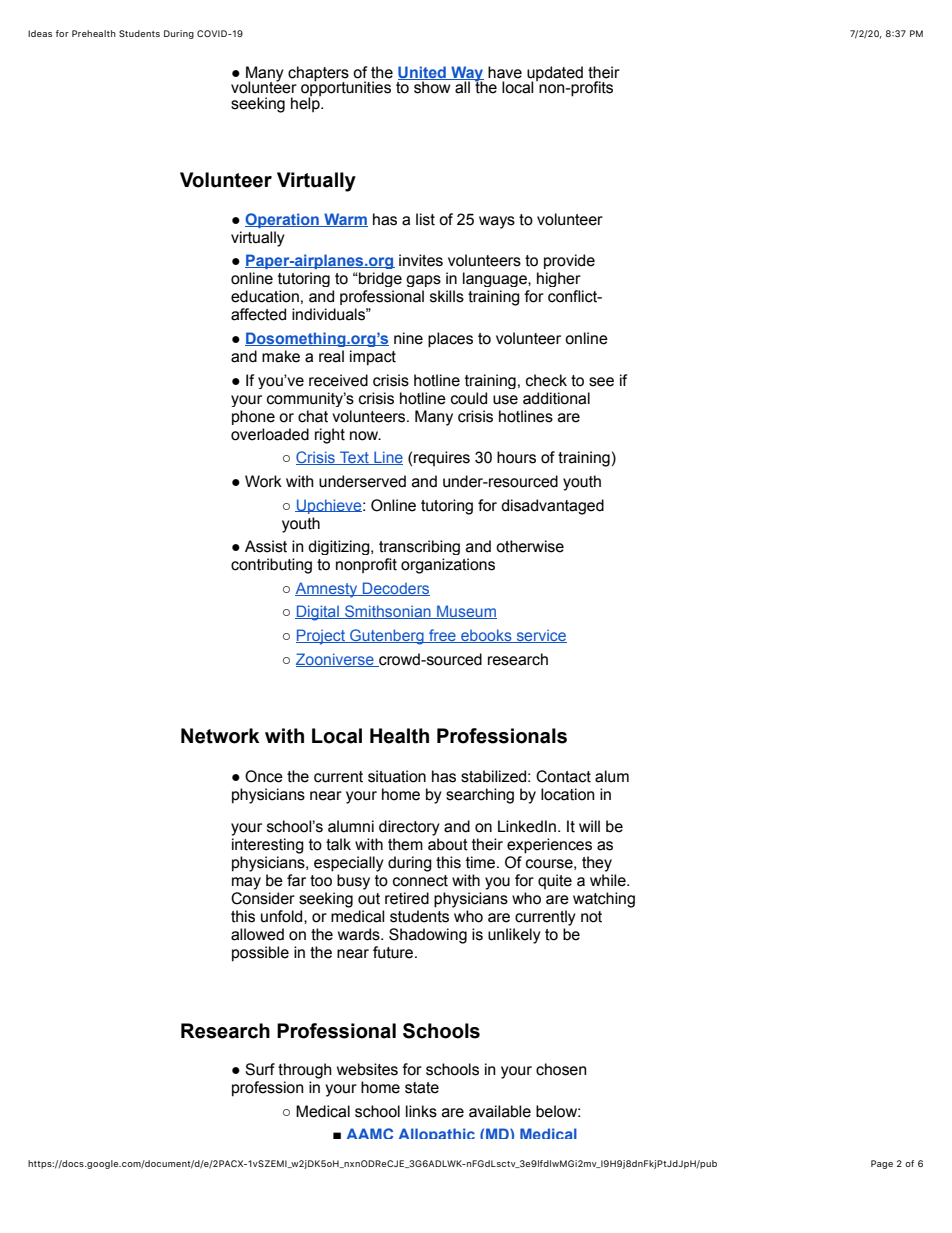 Image resolution: width=952 pixels, height=1233 pixels. I want to click on Once, so click(264, 776).
